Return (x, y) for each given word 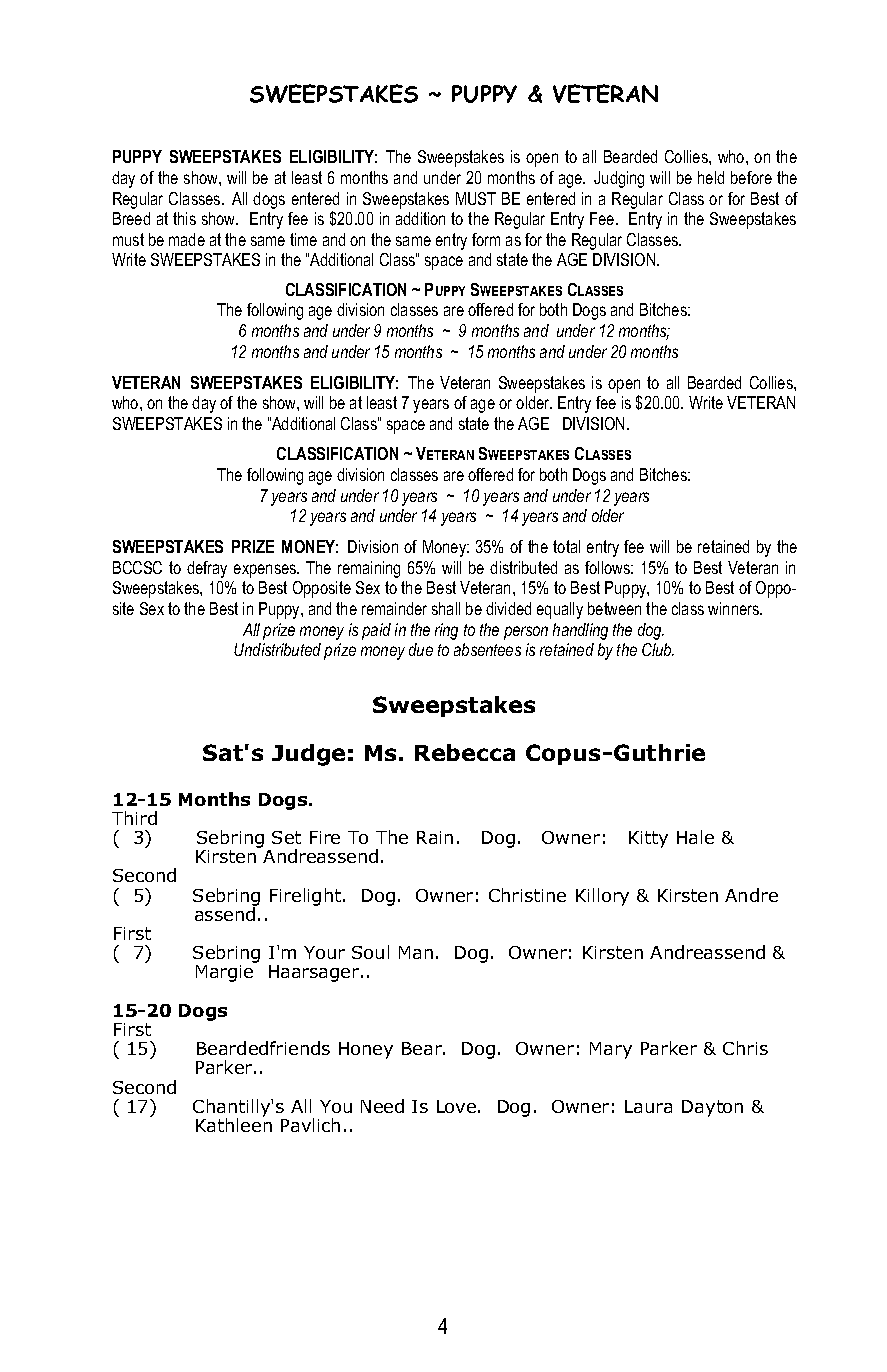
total (566, 546)
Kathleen (234, 1124)
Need (382, 1106)
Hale (695, 837)
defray (207, 569)
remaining (369, 569)
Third (134, 818)
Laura (648, 1106)
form (486, 239)
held (711, 177)
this (184, 218)
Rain (435, 837)
